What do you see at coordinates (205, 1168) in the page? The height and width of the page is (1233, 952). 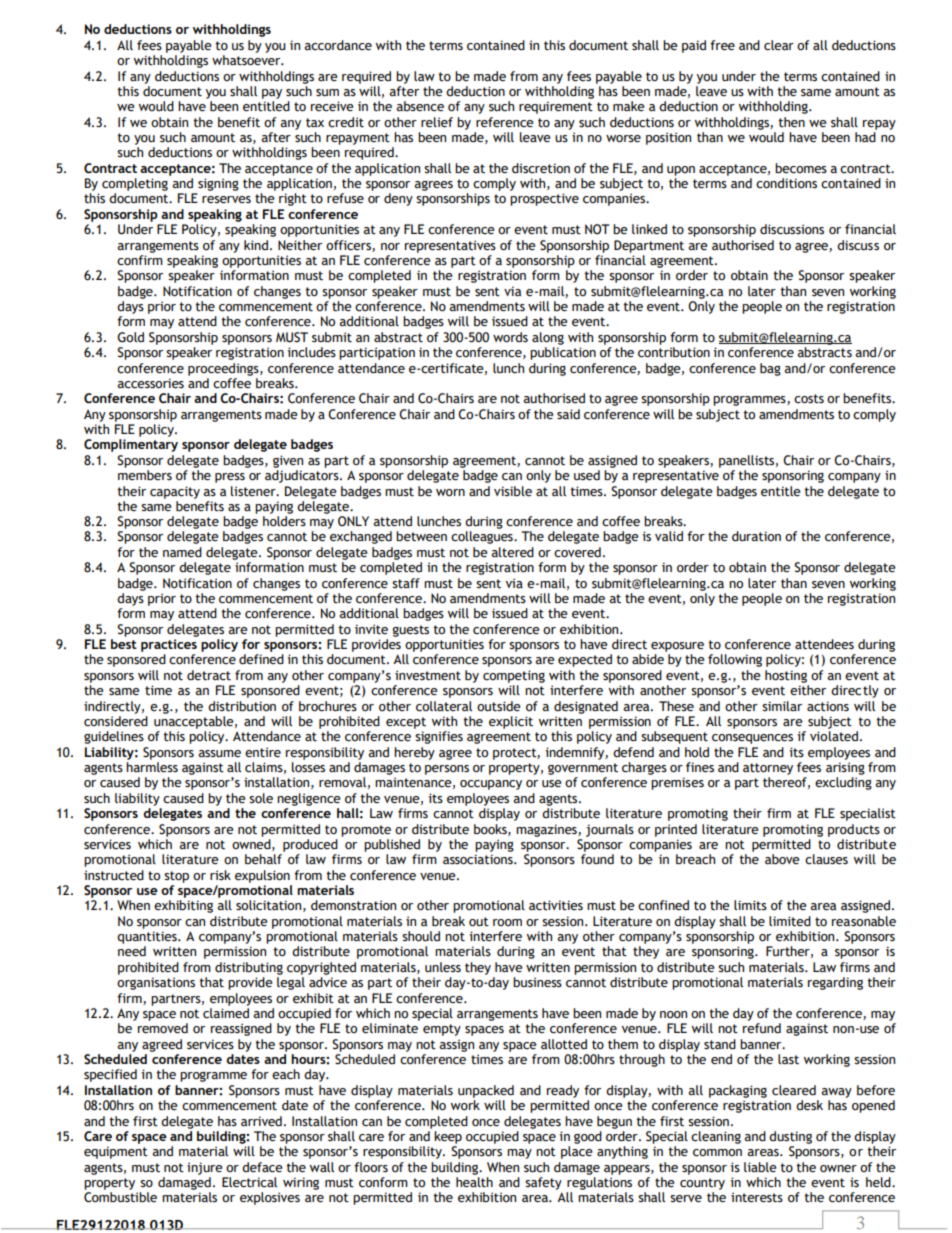 I see `injure` at bounding box center [205, 1168].
